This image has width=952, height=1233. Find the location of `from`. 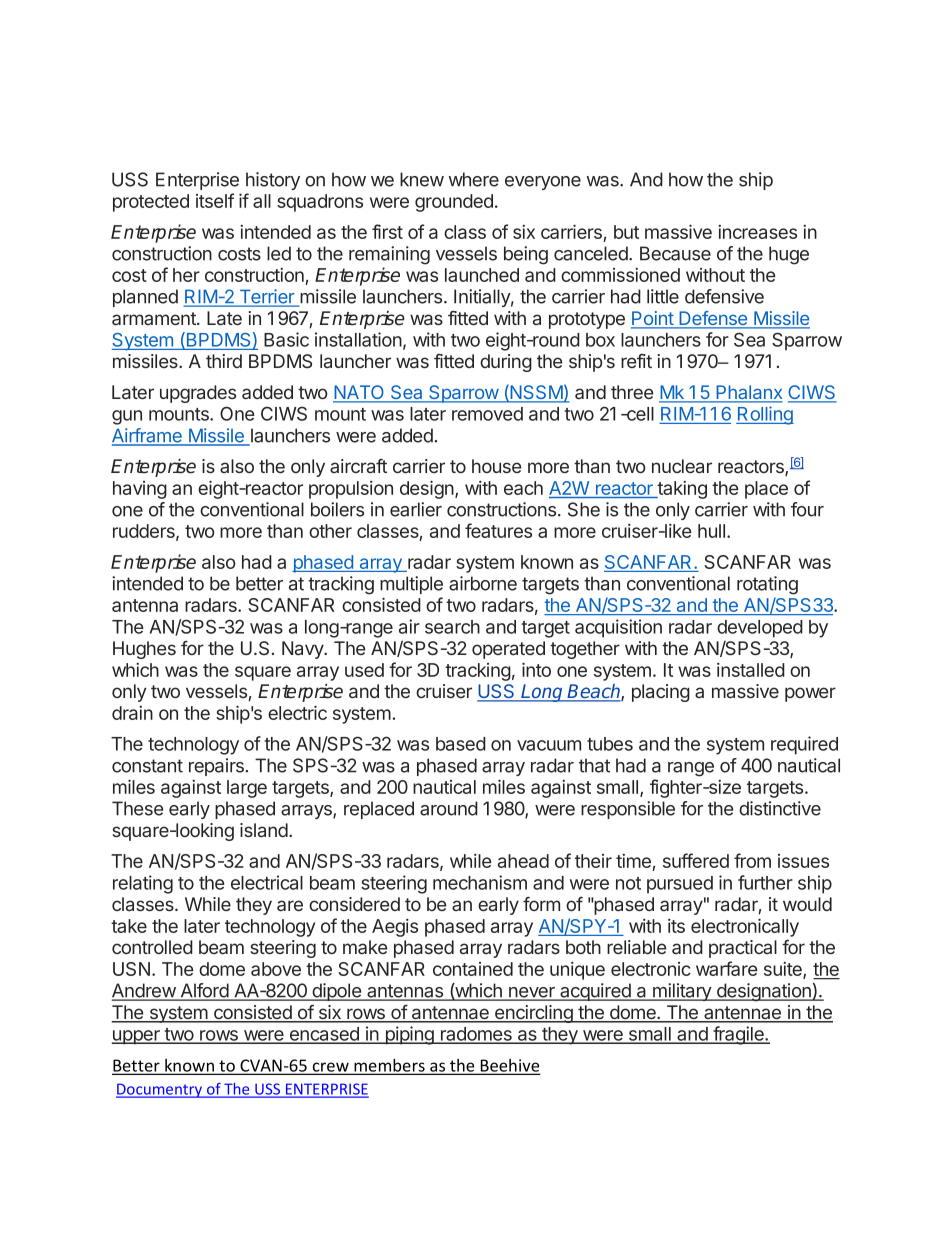

from is located at coordinates (752, 860).
